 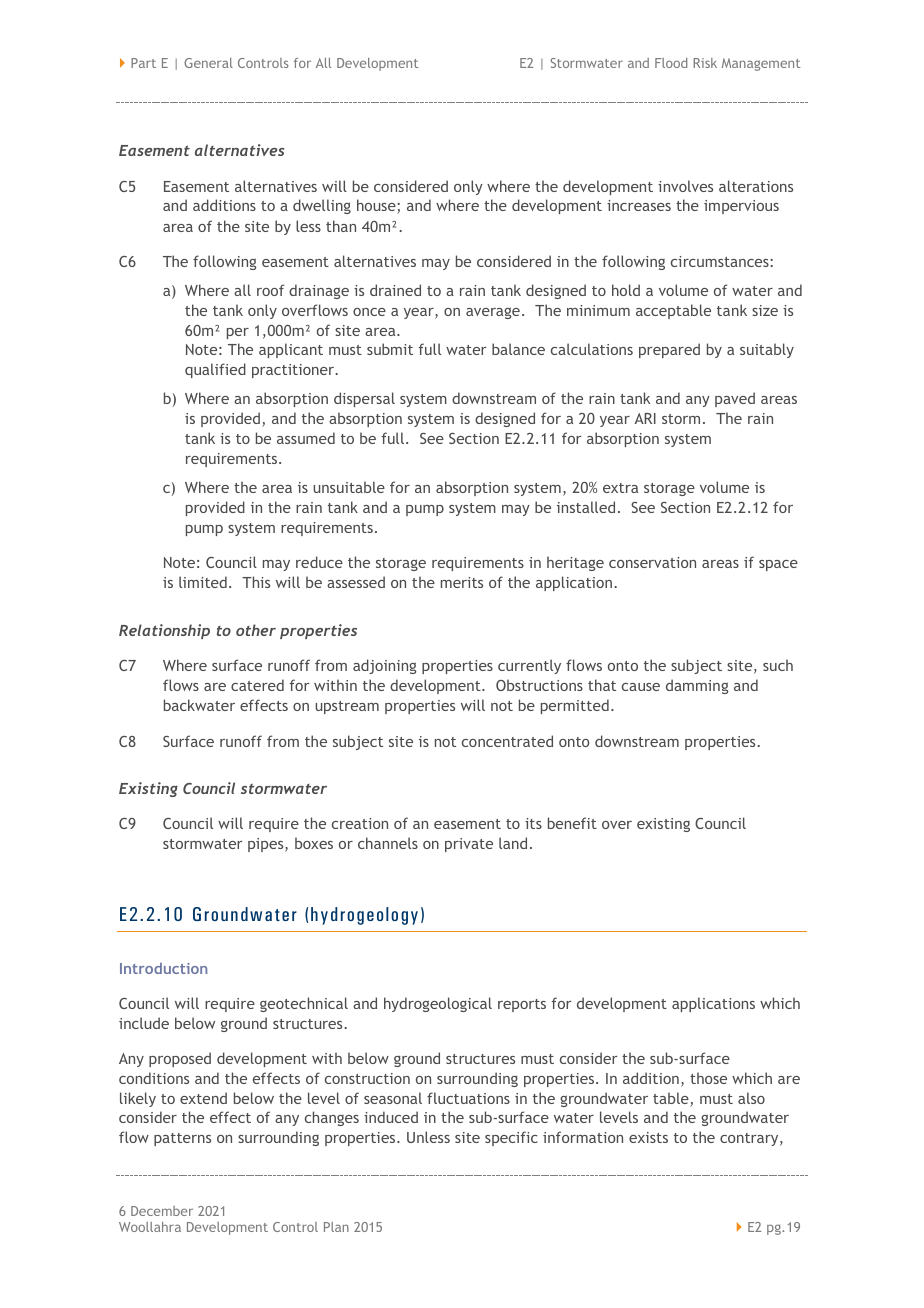 I want to click on prepared, so click(x=669, y=350).
